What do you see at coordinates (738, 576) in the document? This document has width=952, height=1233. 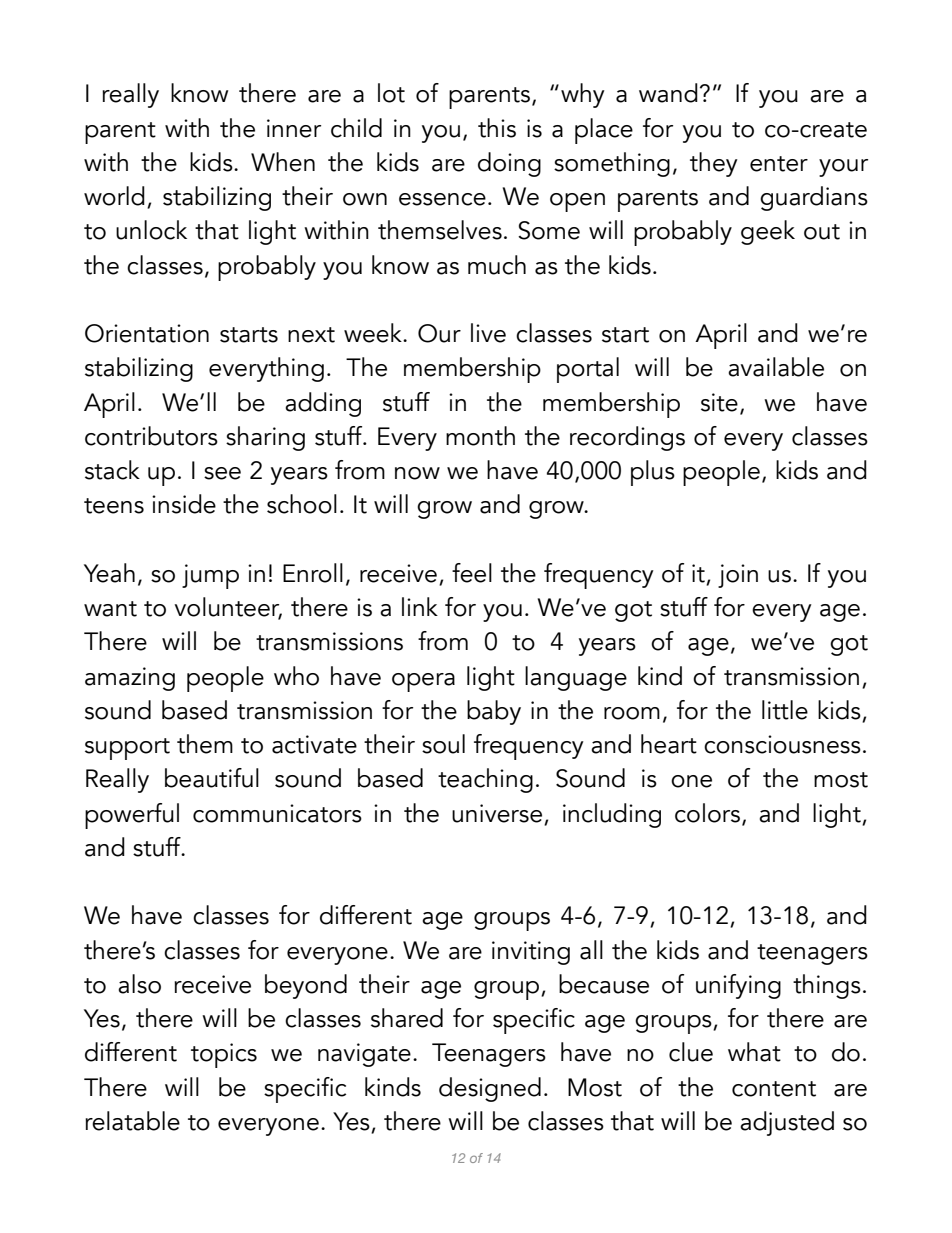 I see `join` at bounding box center [738, 576].
